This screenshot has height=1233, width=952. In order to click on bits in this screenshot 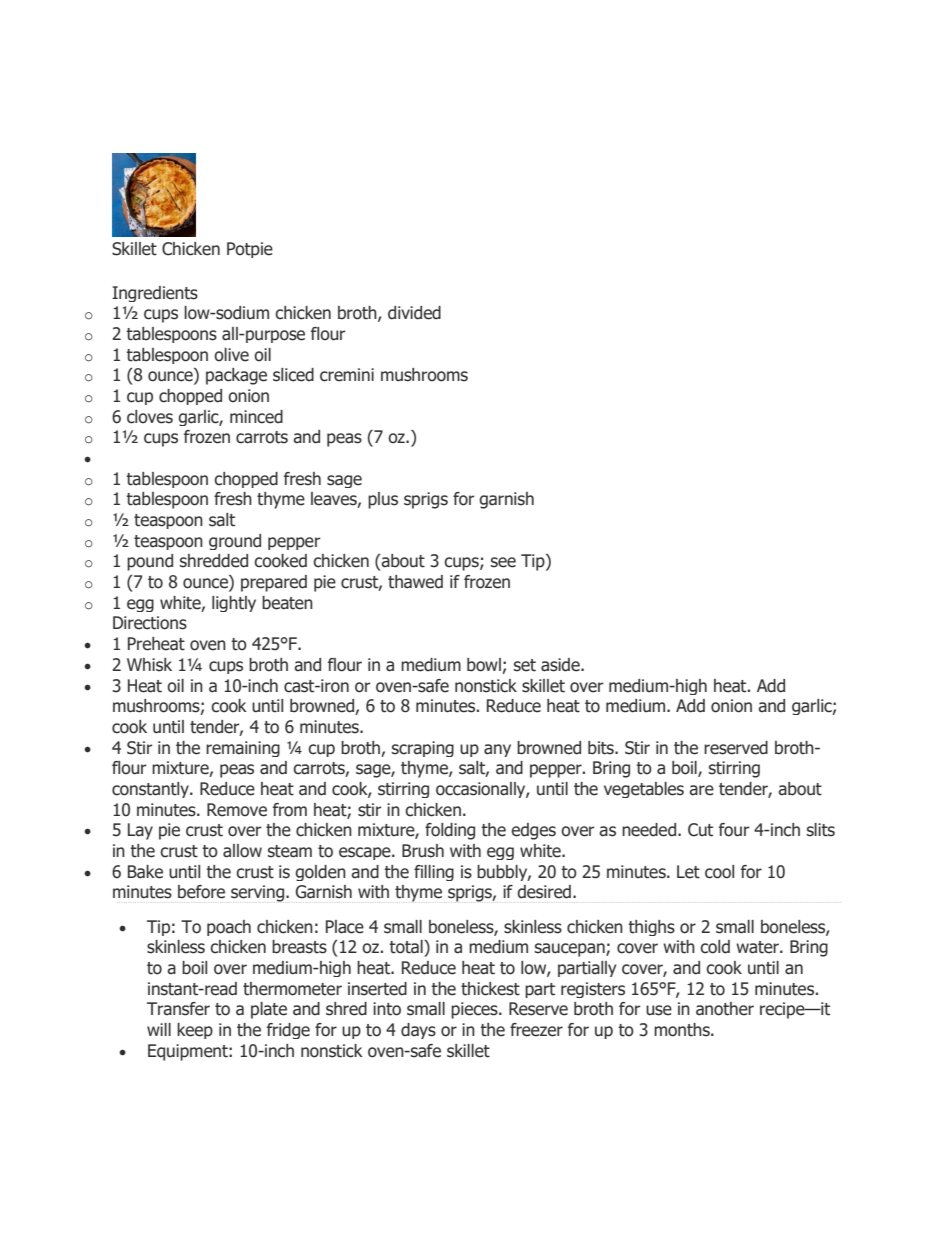, I will do `click(602, 748)`.
